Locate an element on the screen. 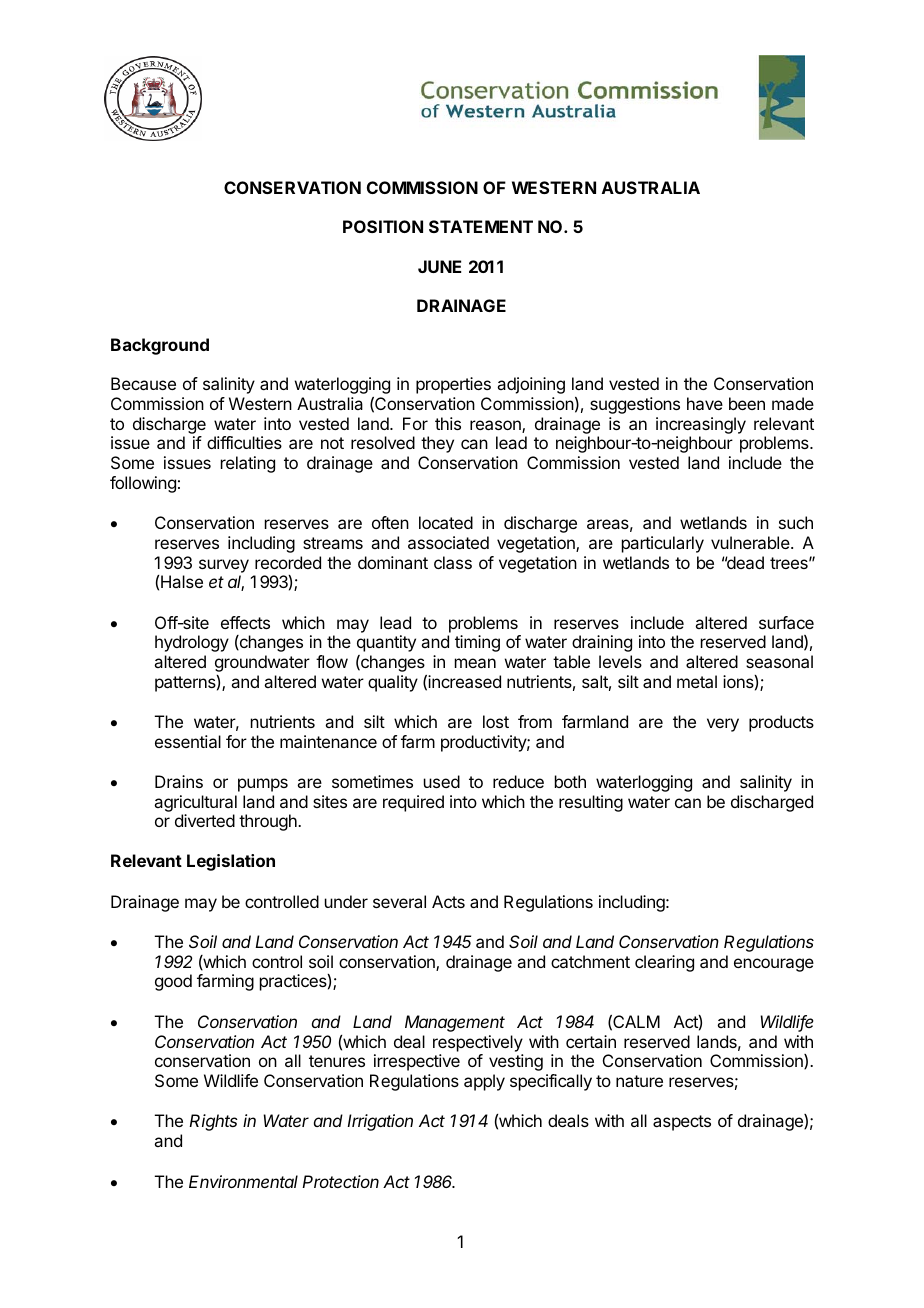 The height and width of the screenshot is (1308, 924). good is located at coordinates (173, 982).
